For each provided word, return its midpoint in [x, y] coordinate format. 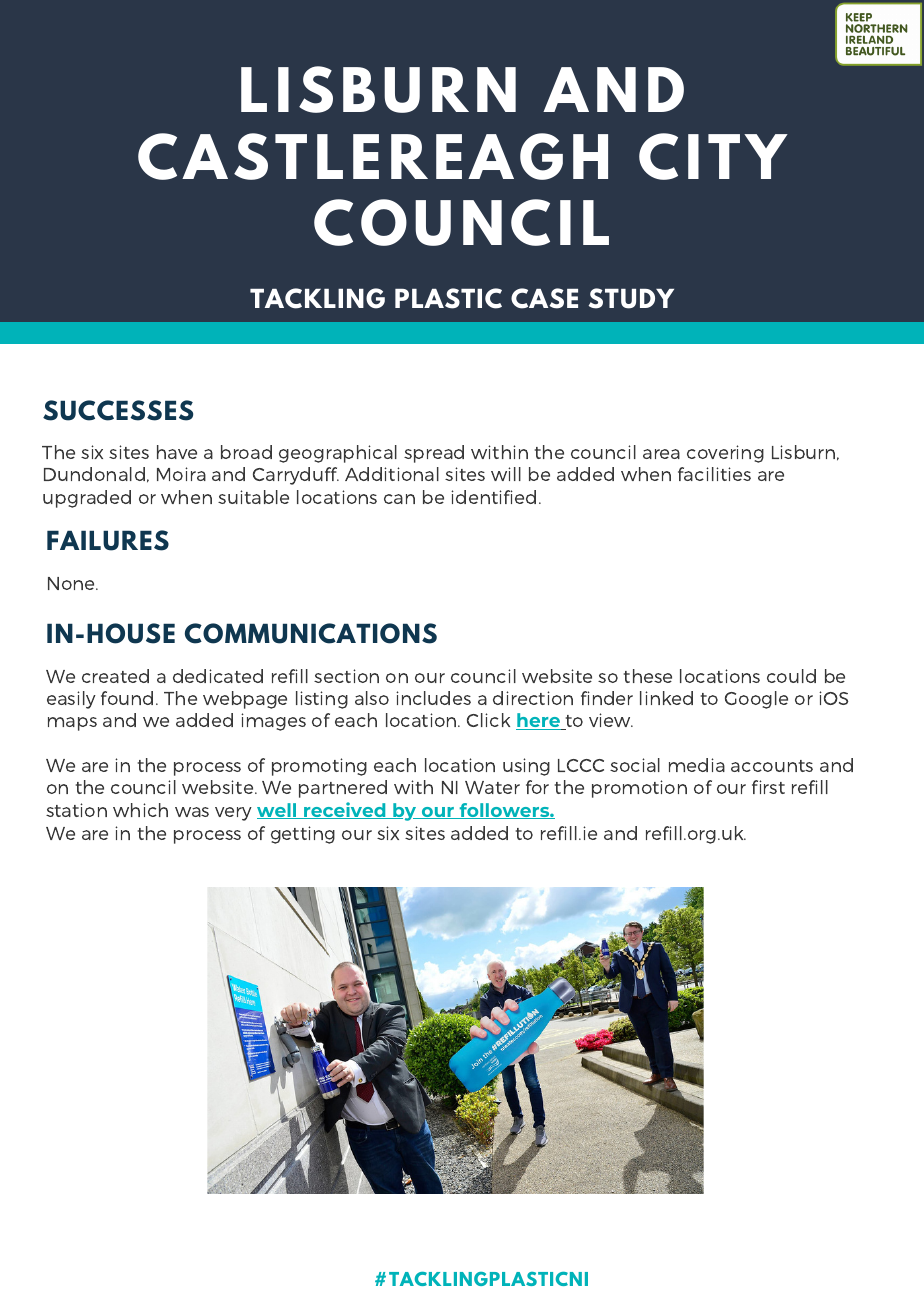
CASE [544, 298]
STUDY [631, 298]
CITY [713, 156]
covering [725, 454]
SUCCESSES [118, 410]
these [648, 676]
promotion [639, 789]
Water [492, 787]
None [73, 583]
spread [434, 454]
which [140, 810]
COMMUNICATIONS [311, 633]
